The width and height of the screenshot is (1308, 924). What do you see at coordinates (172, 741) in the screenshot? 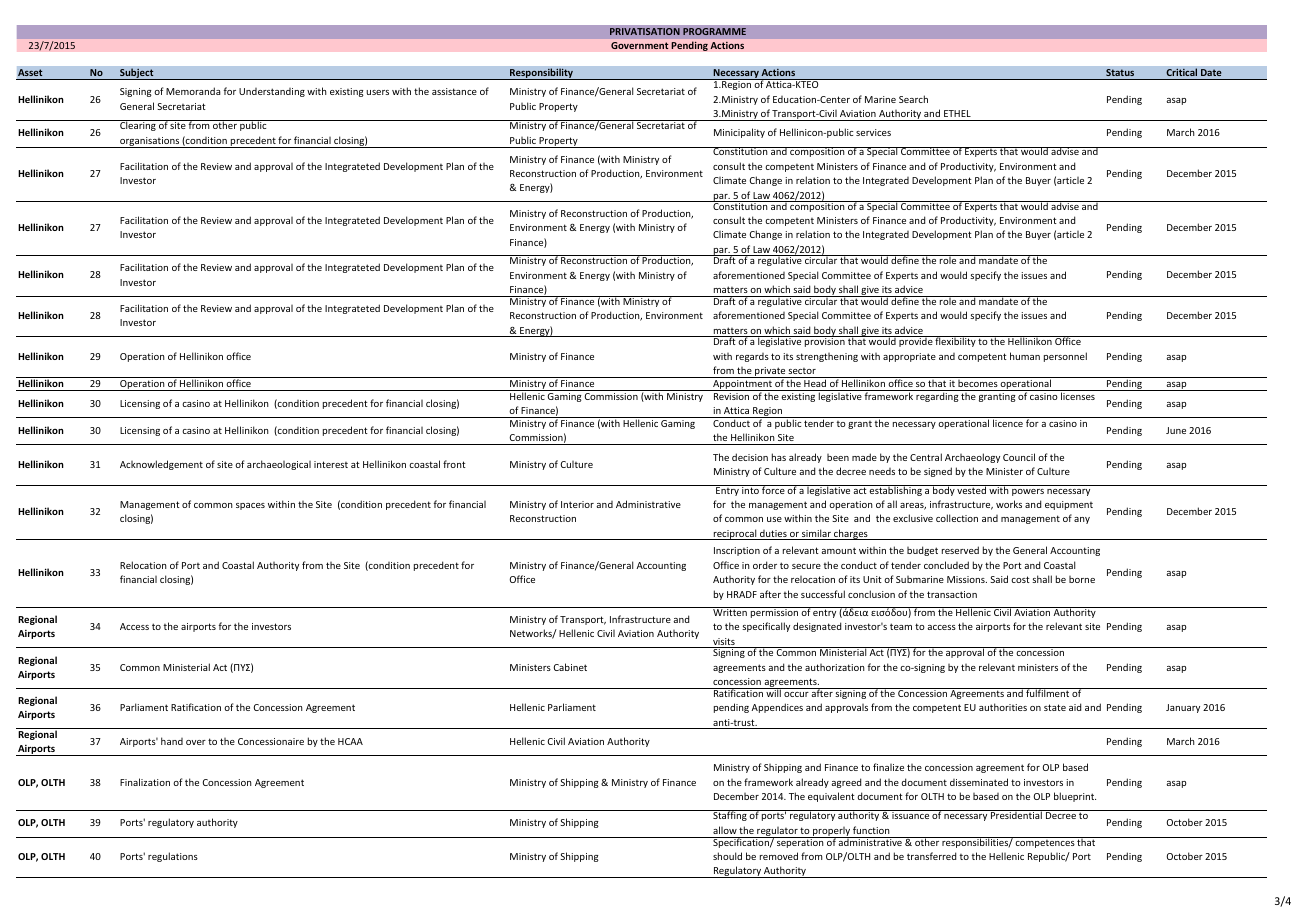
I see `hand` at bounding box center [172, 741].
